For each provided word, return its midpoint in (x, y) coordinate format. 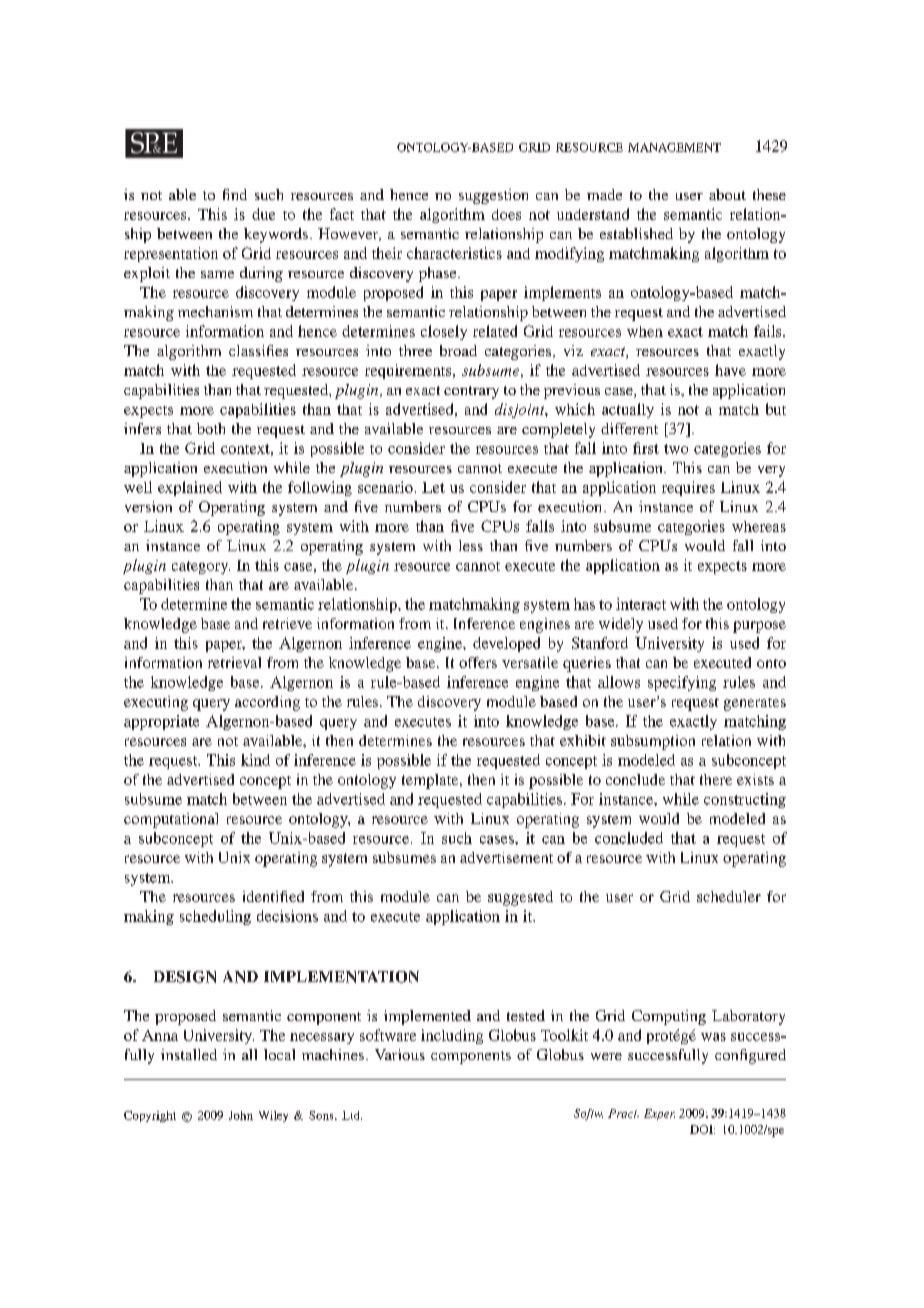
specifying (682, 683)
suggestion (493, 196)
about (727, 194)
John (241, 1115)
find (235, 194)
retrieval (234, 662)
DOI (702, 1129)
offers (478, 662)
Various (400, 1054)
